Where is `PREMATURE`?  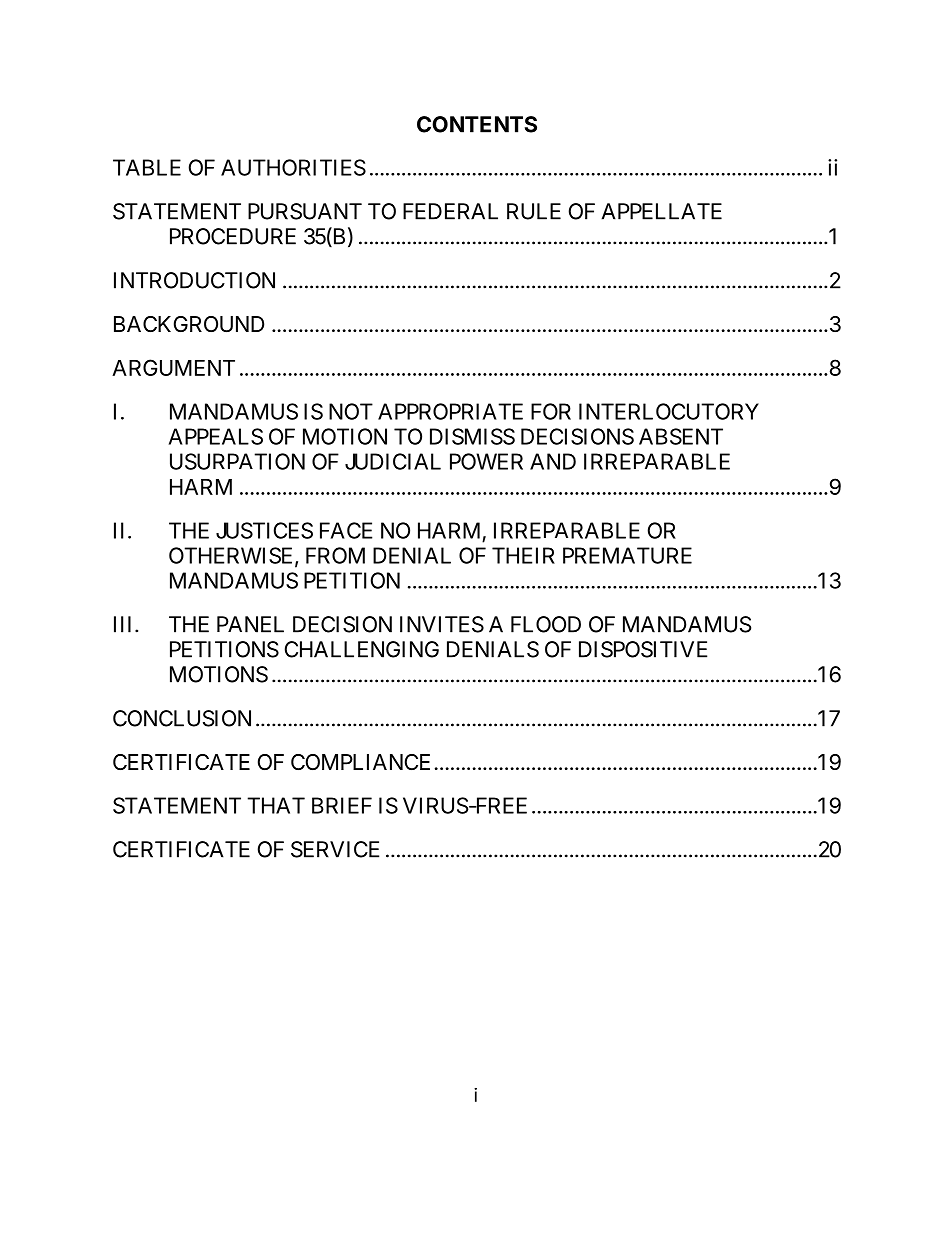
PREMATURE is located at coordinates (627, 555).
